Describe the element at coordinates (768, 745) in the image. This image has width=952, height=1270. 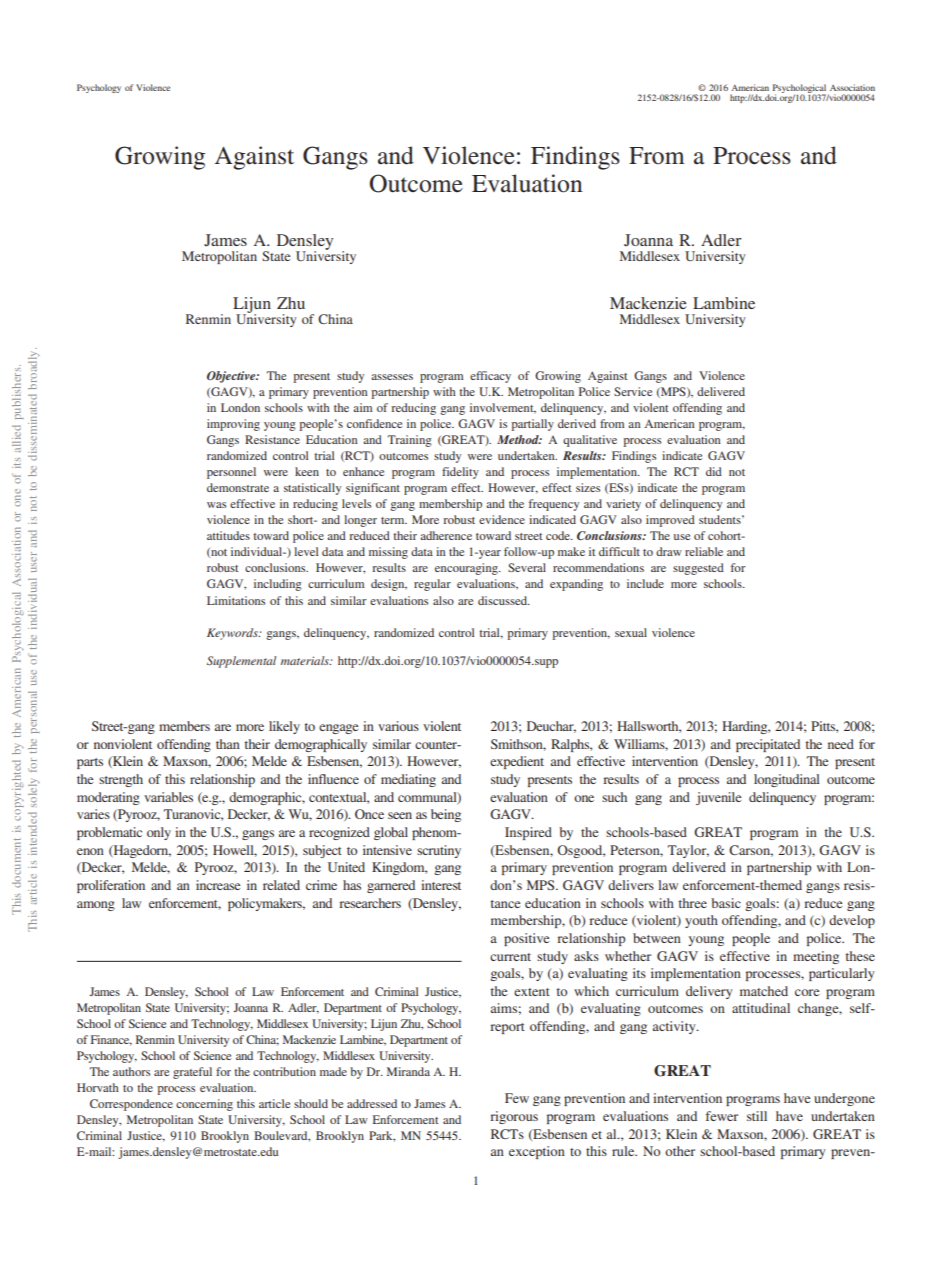
I see `precipitated` at that location.
